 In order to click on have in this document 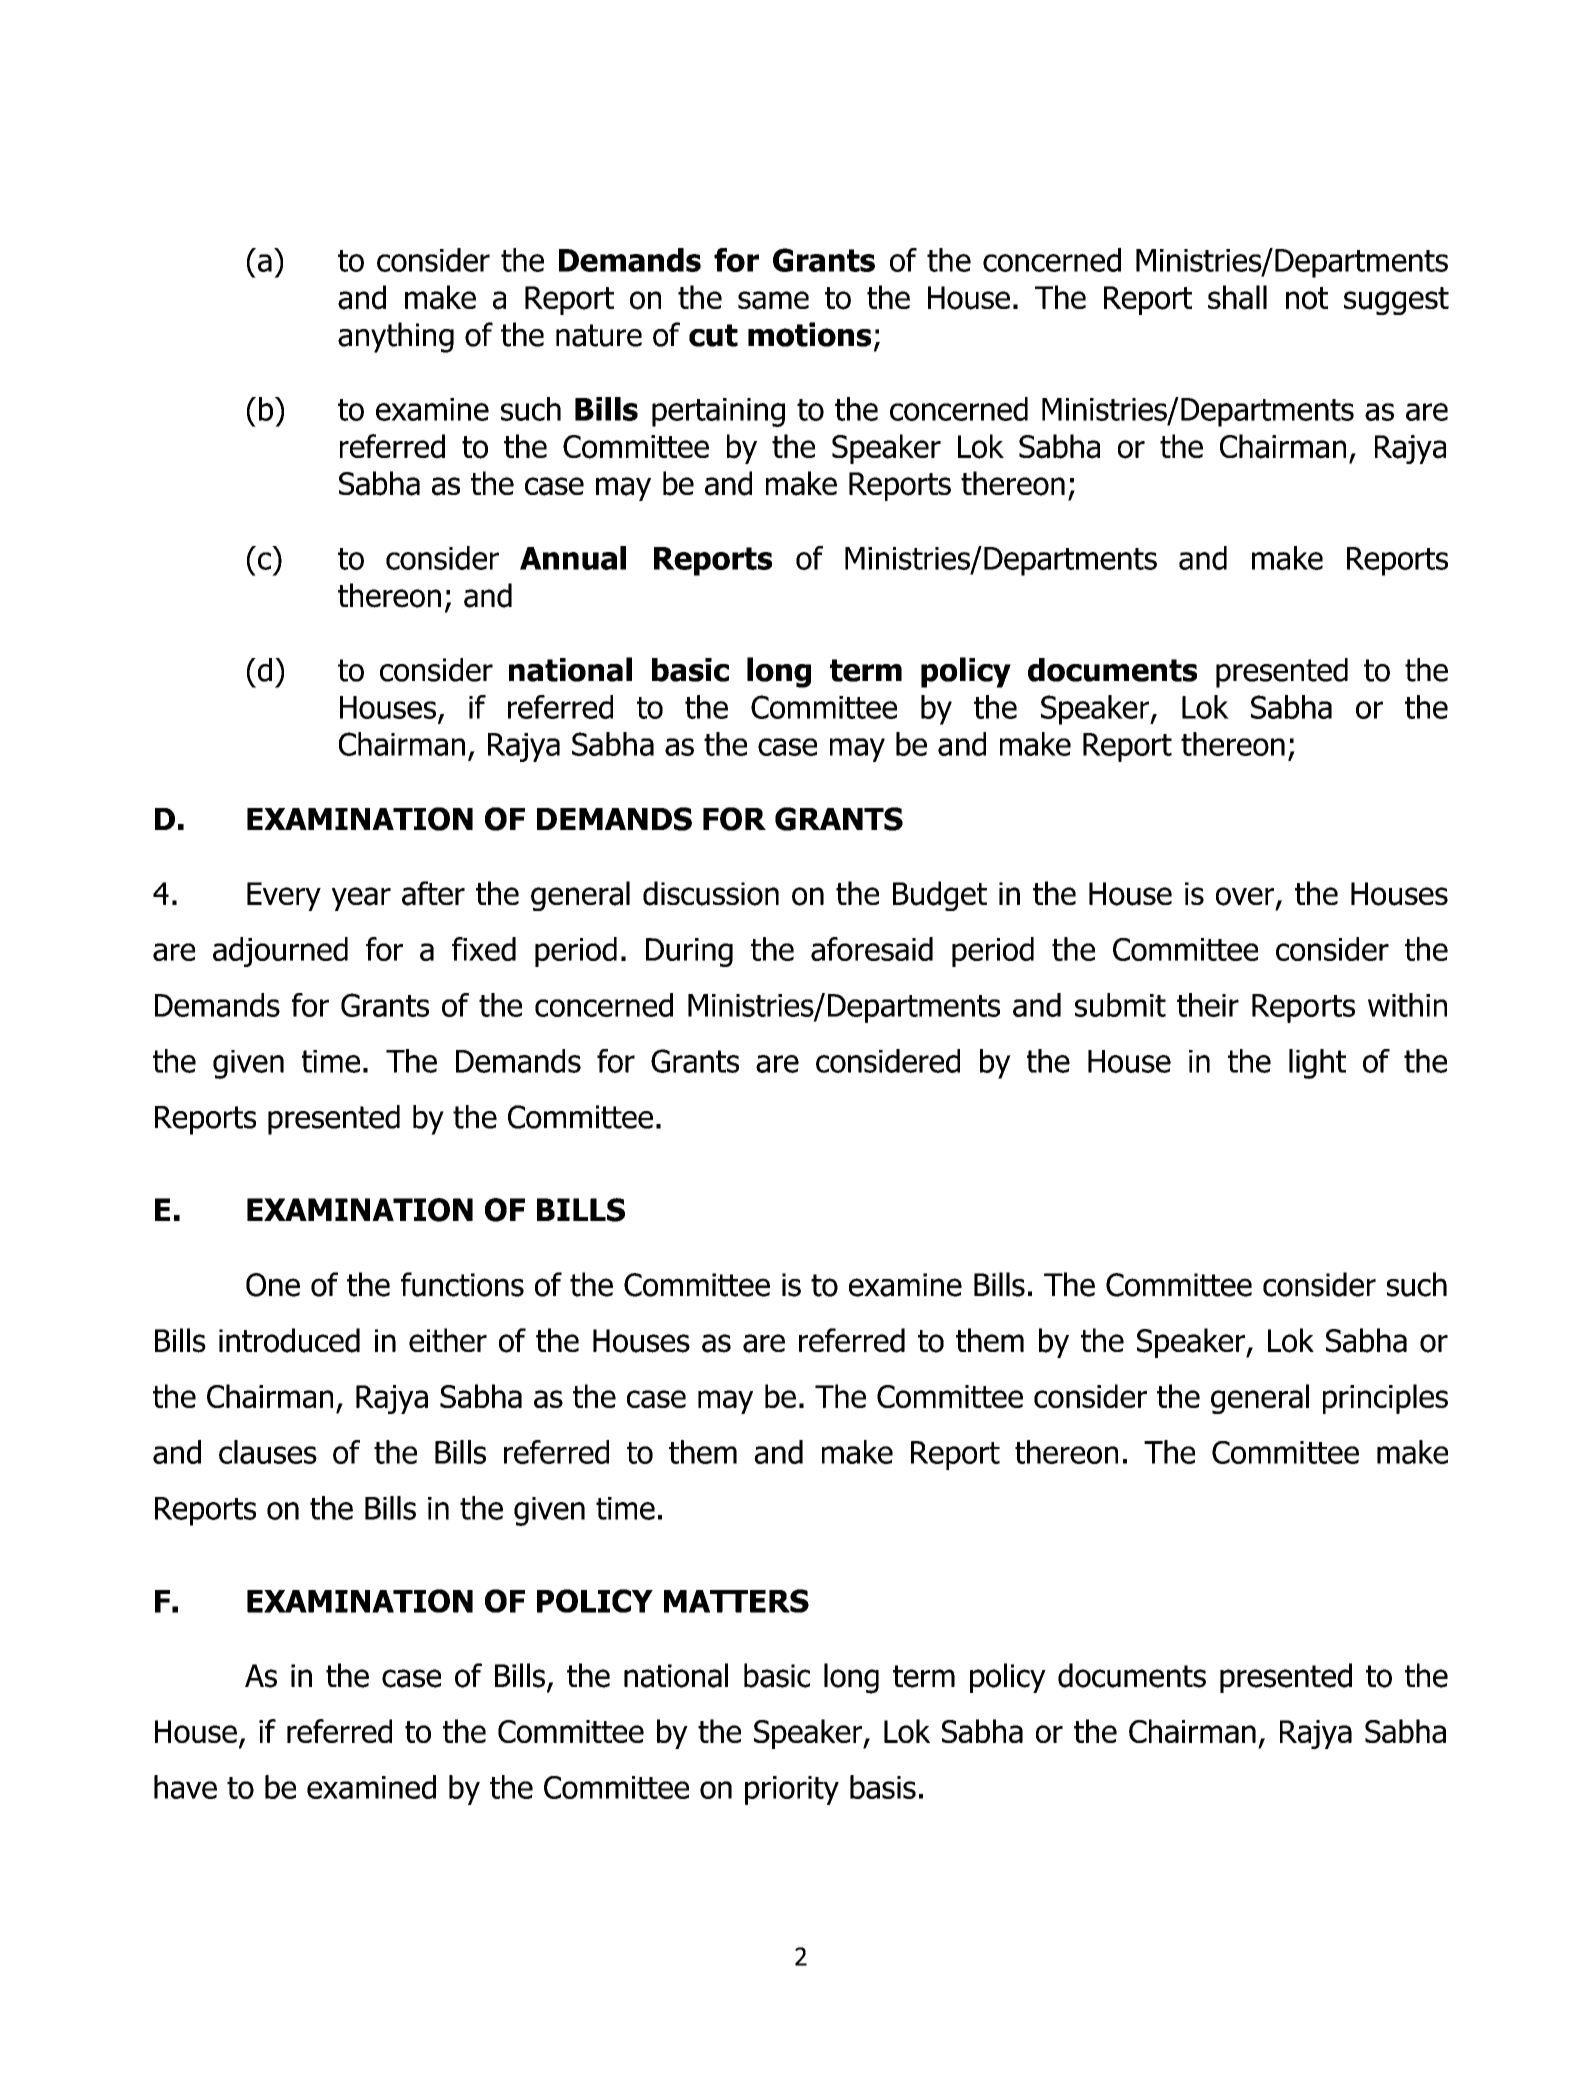, I will do `click(185, 1787)`.
